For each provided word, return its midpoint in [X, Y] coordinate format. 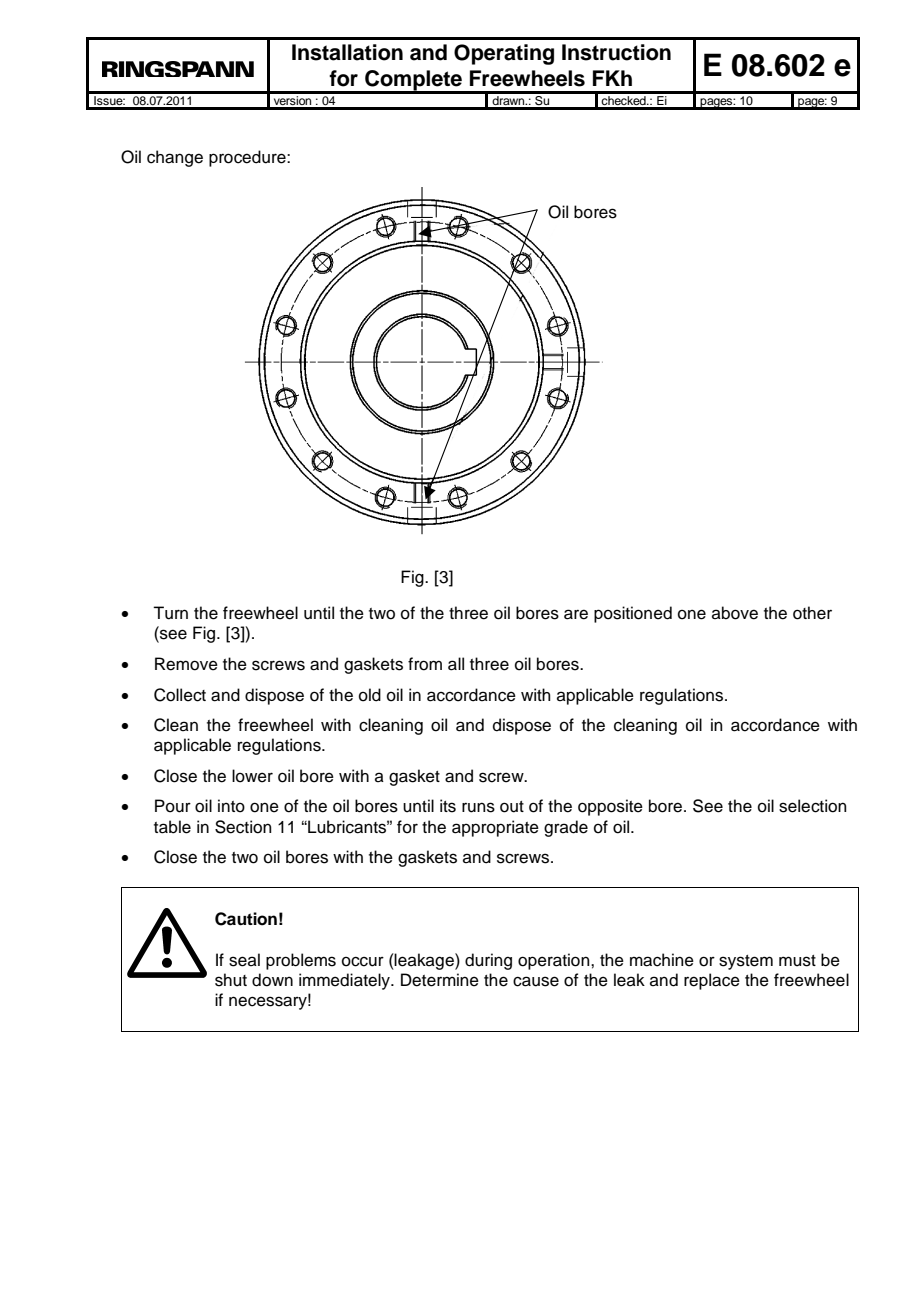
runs [478, 807]
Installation [347, 52]
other [812, 613]
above [735, 613]
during [488, 961]
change [175, 158]
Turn [170, 613]
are [576, 614]
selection [813, 806]
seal [244, 960]
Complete [413, 81]
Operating [504, 54]
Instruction [616, 52]
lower [252, 776]
